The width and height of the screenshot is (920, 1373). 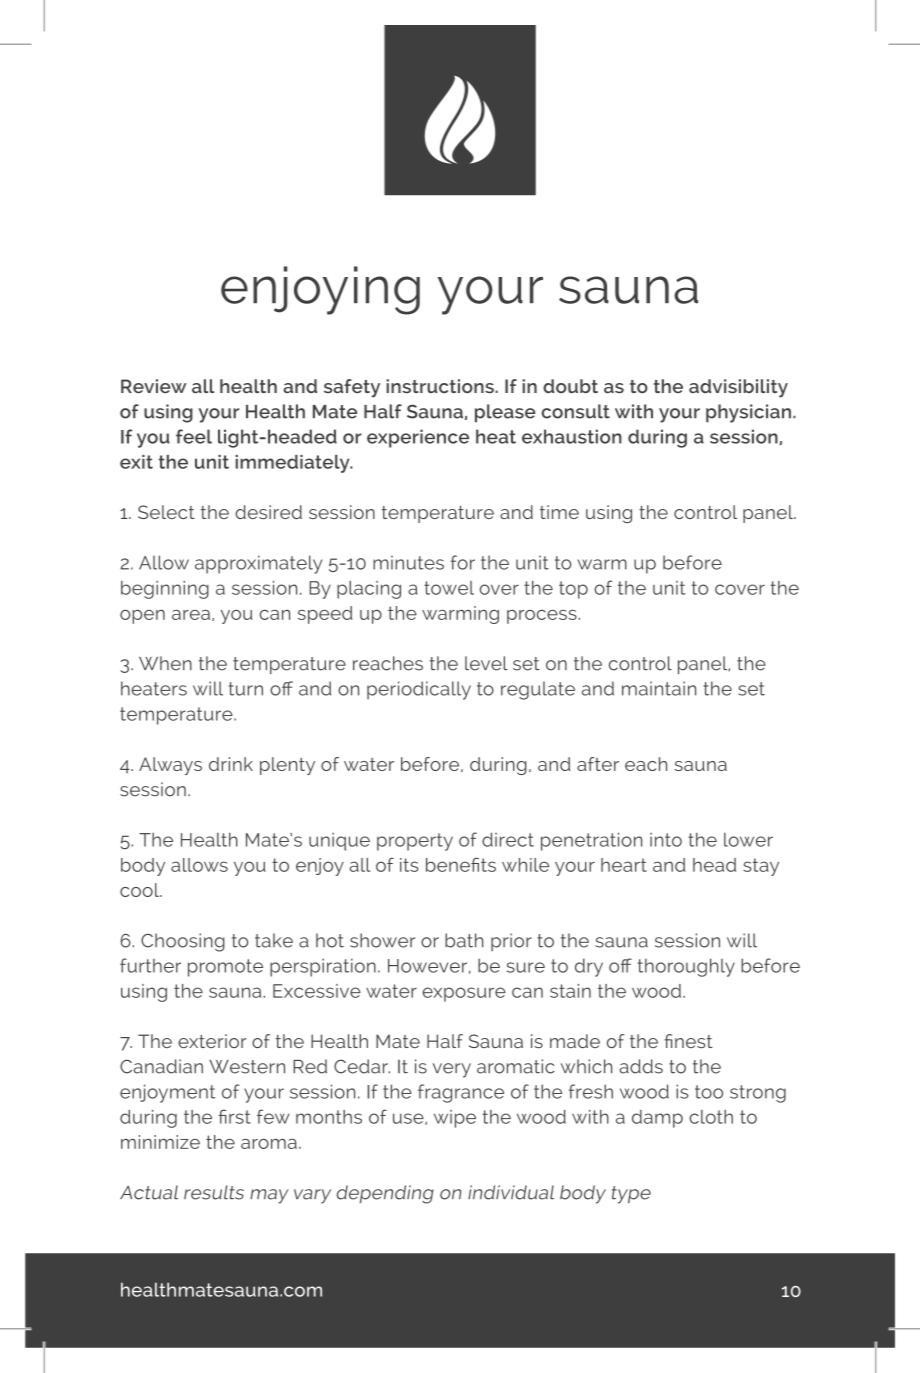 I want to click on heart, so click(x=624, y=865).
